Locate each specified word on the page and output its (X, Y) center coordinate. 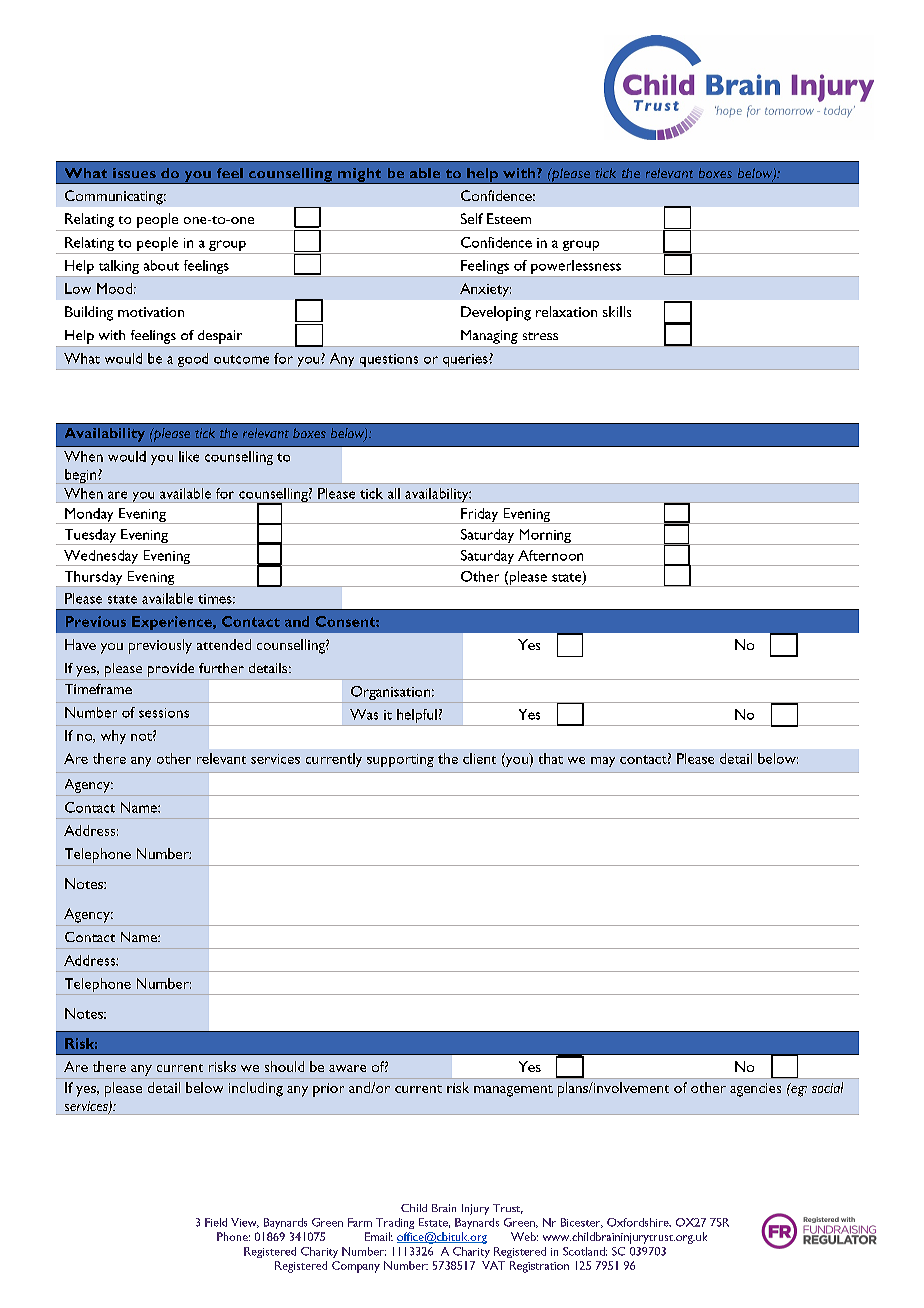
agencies (755, 1090)
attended (224, 644)
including (256, 1089)
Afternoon (550, 555)
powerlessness (576, 268)
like (189, 456)
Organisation (390, 694)
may (603, 762)
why (113, 737)
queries (465, 362)
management (513, 1091)
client (479, 758)
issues (134, 173)
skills (617, 311)
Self (472, 218)
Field (216, 1222)
